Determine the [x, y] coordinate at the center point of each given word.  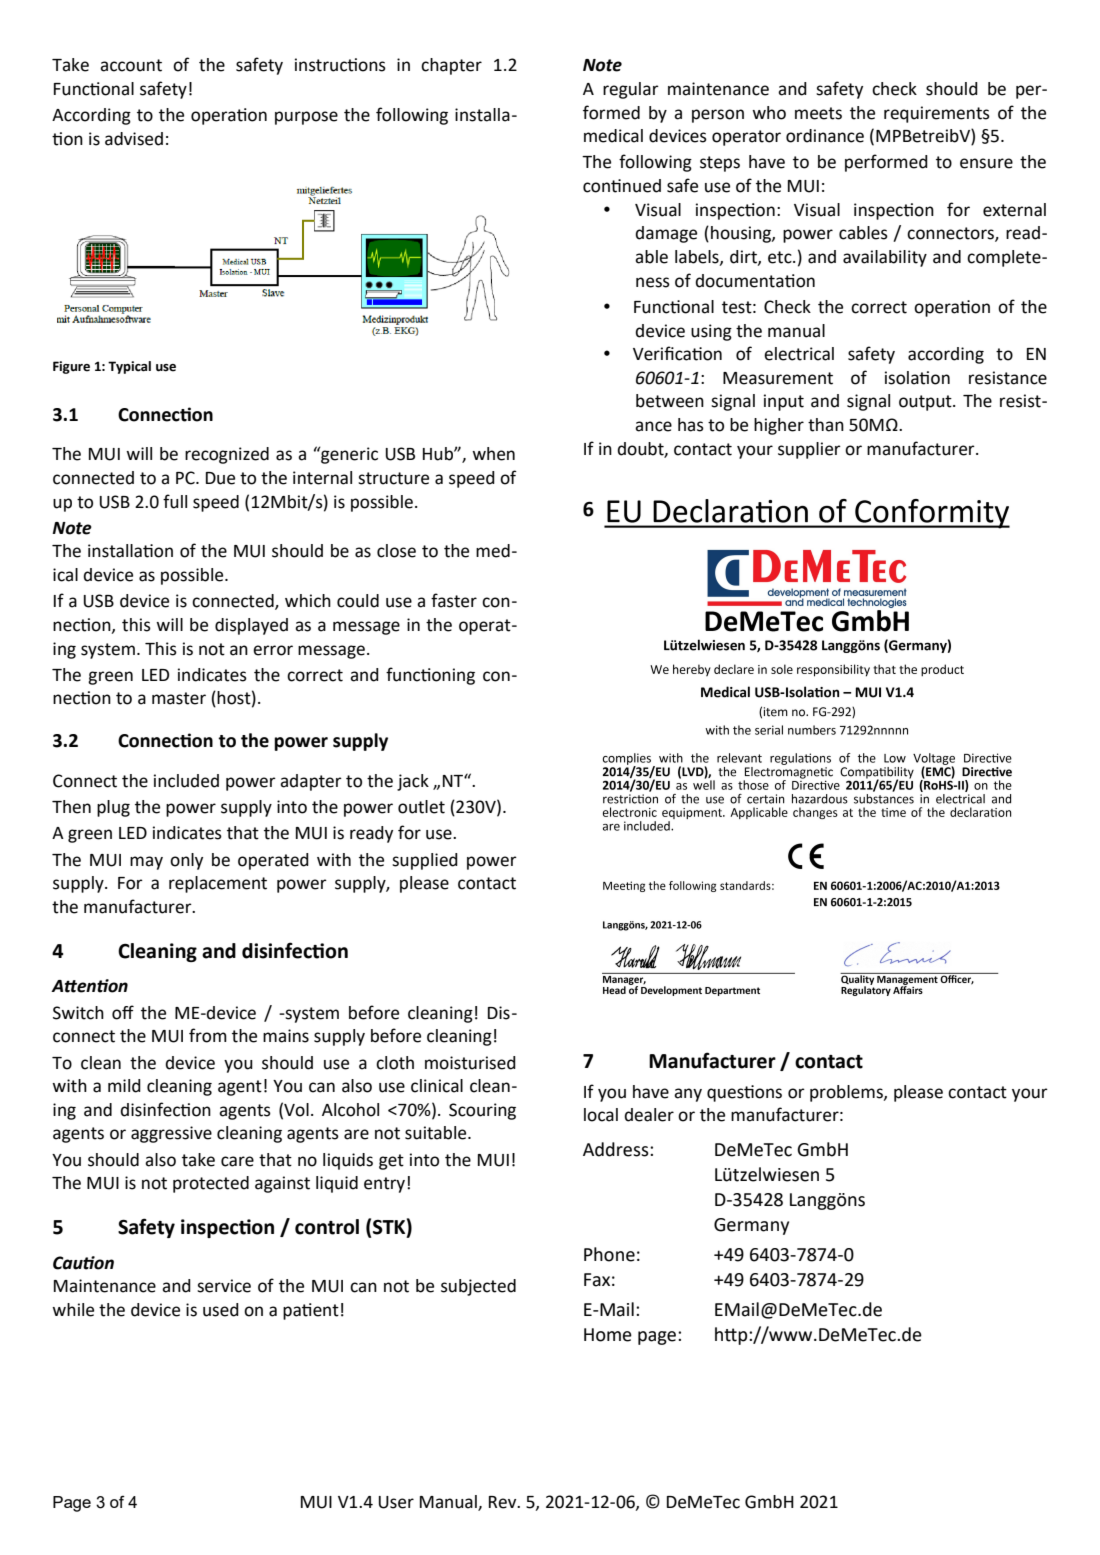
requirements [937, 114]
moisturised [470, 1063]
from [208, 1035]
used [221, 1310]
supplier [809, 450]
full [175, 501]
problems [847, 1093]
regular [631, 90]
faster [454, 600]
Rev [504, 1502]
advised [134, 139]
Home [608, 1335]
